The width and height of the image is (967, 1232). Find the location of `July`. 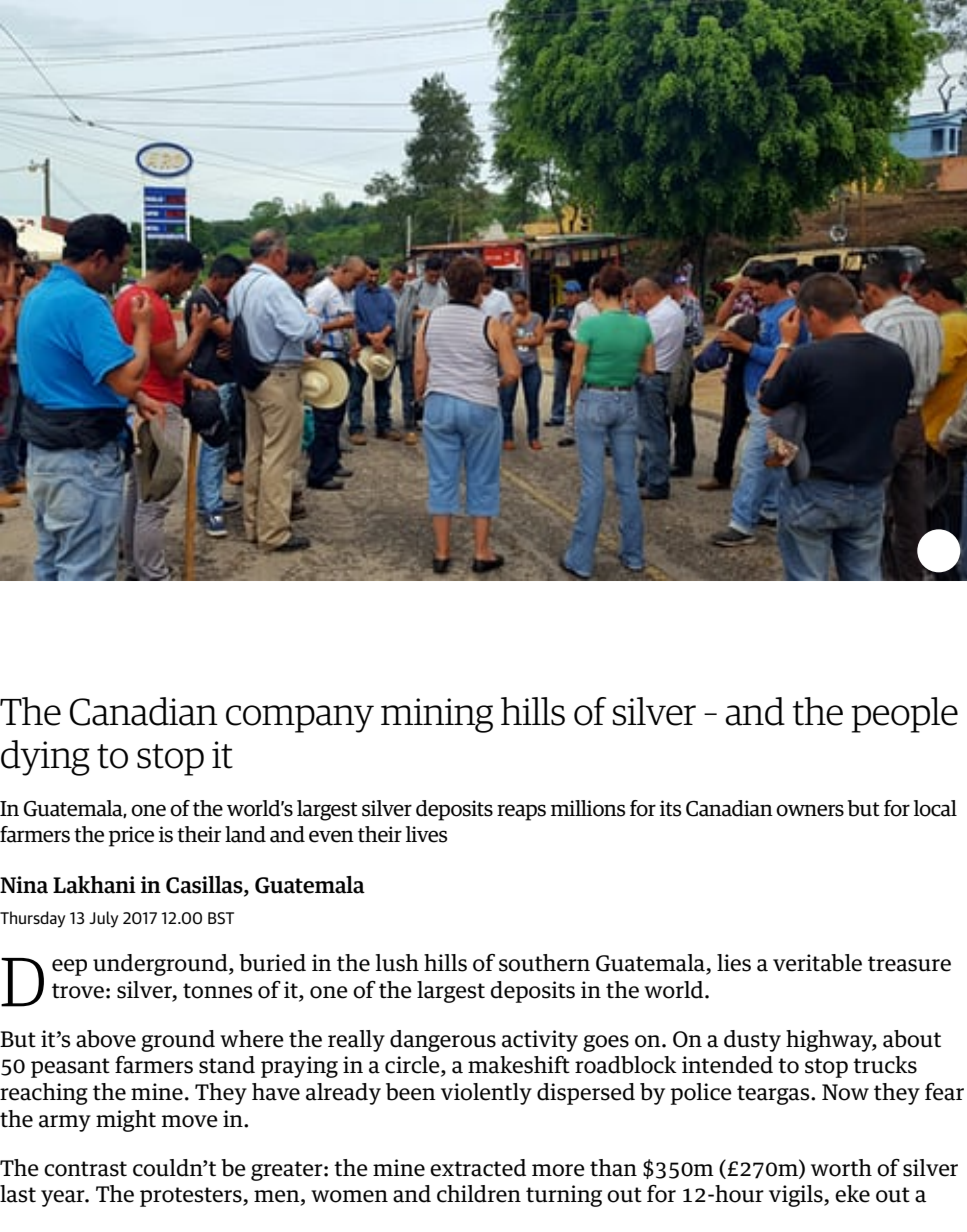

July is located at coordinates (103, 919).
